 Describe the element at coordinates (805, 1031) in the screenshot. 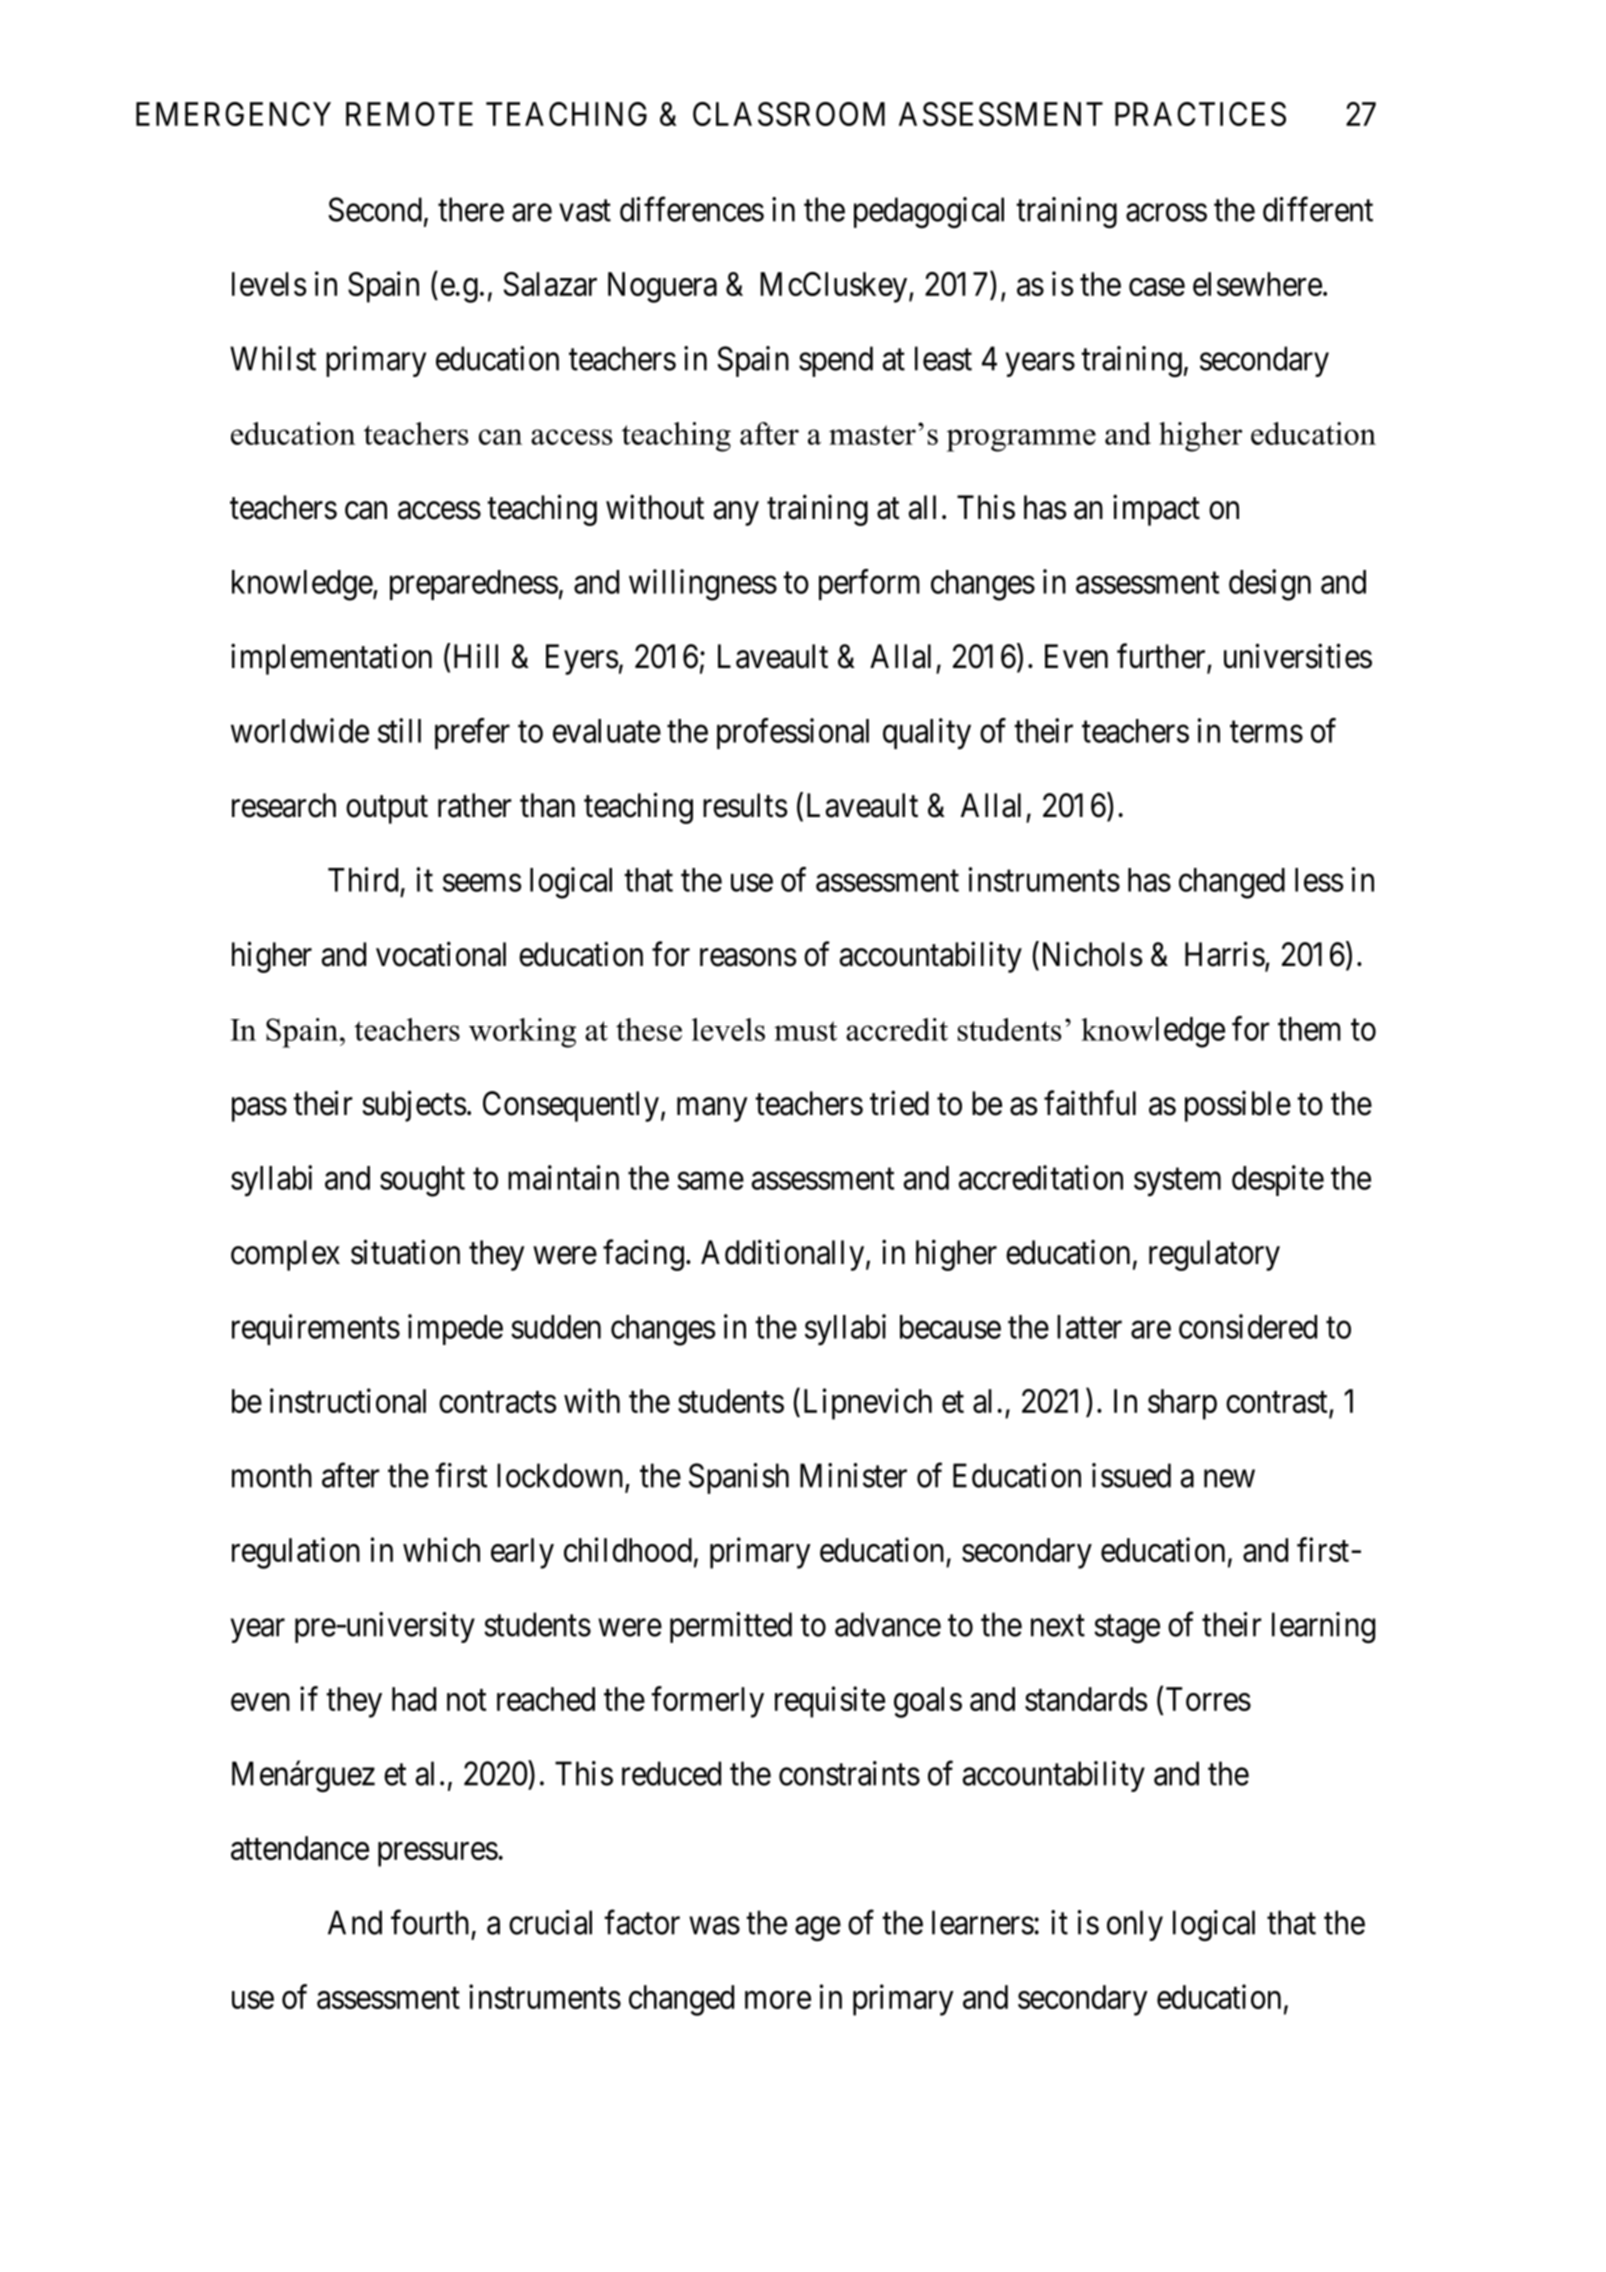

I see `must` at that location.
